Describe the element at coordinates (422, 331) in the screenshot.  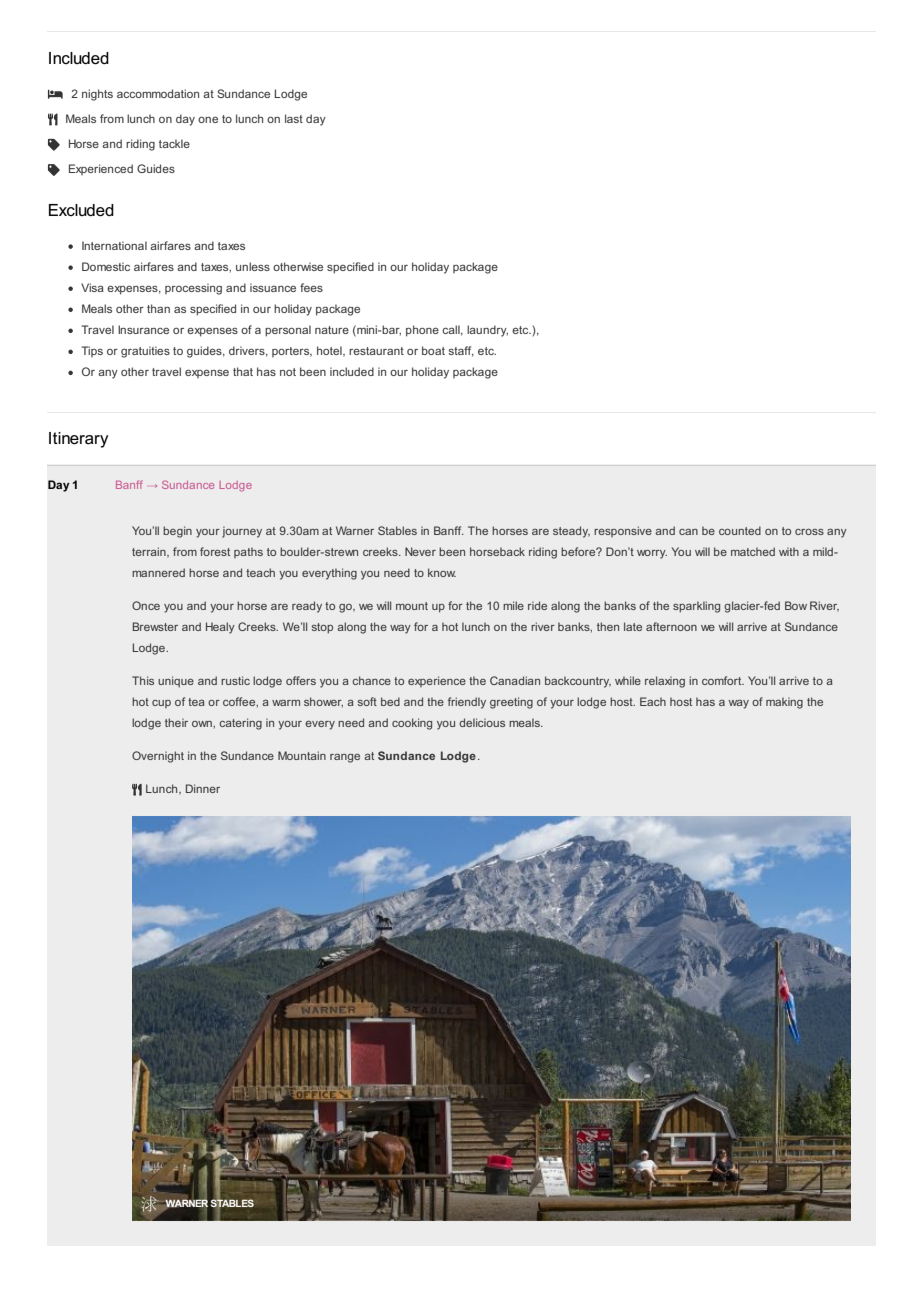
I see `phone` at that location.
